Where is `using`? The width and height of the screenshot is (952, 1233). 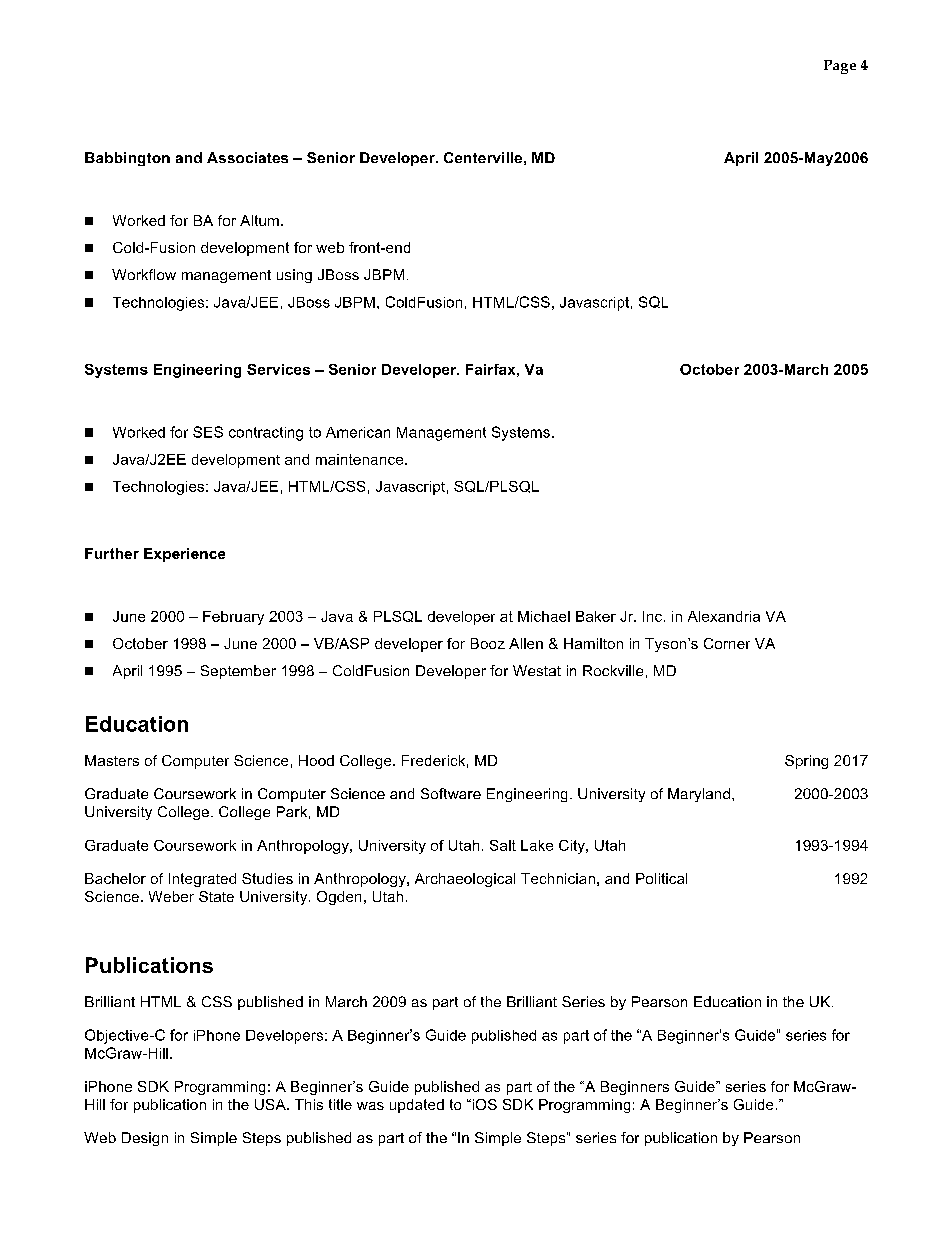 using is located at coordinates (294, 276).
